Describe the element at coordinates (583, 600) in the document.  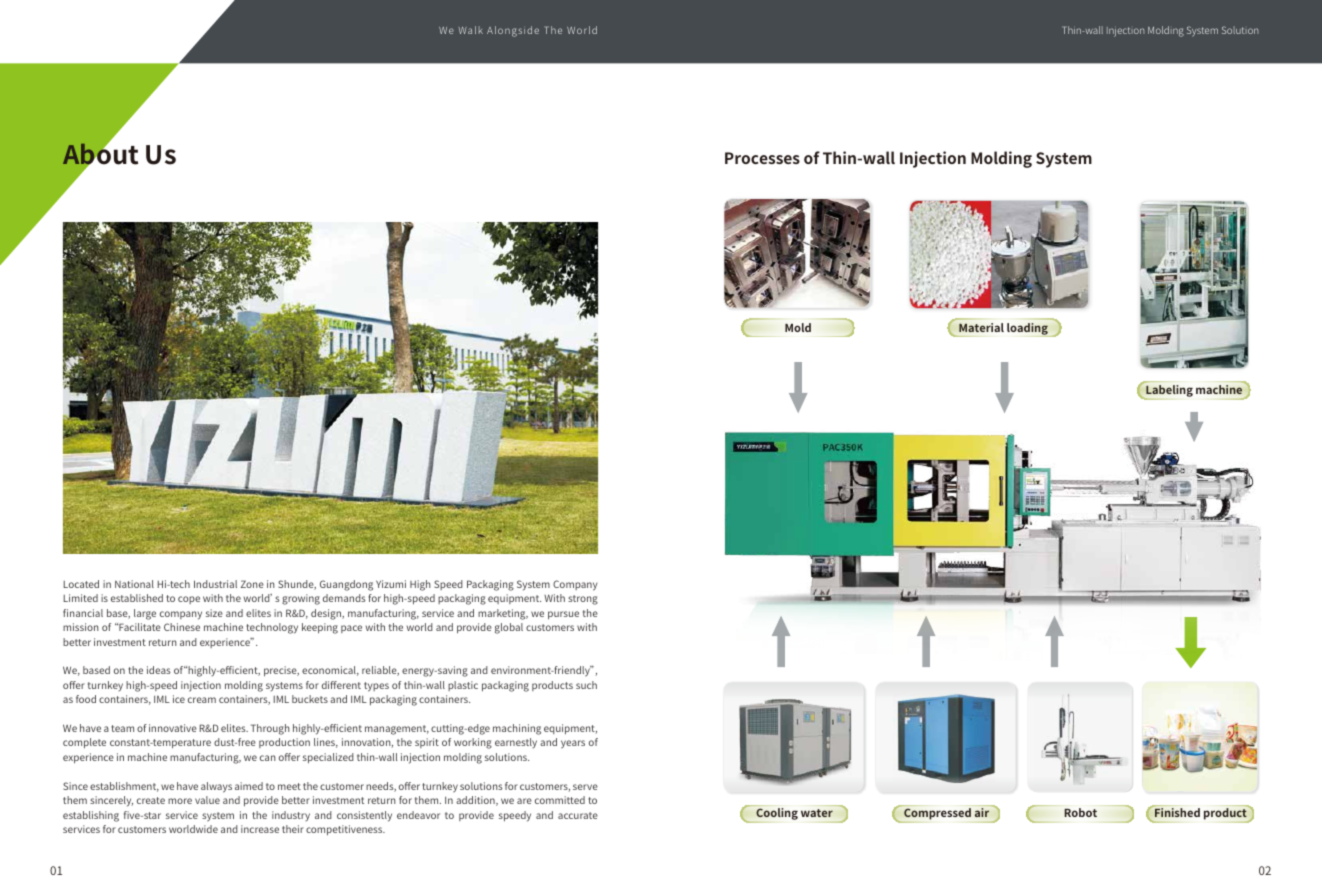
I see `strong` at that location.
